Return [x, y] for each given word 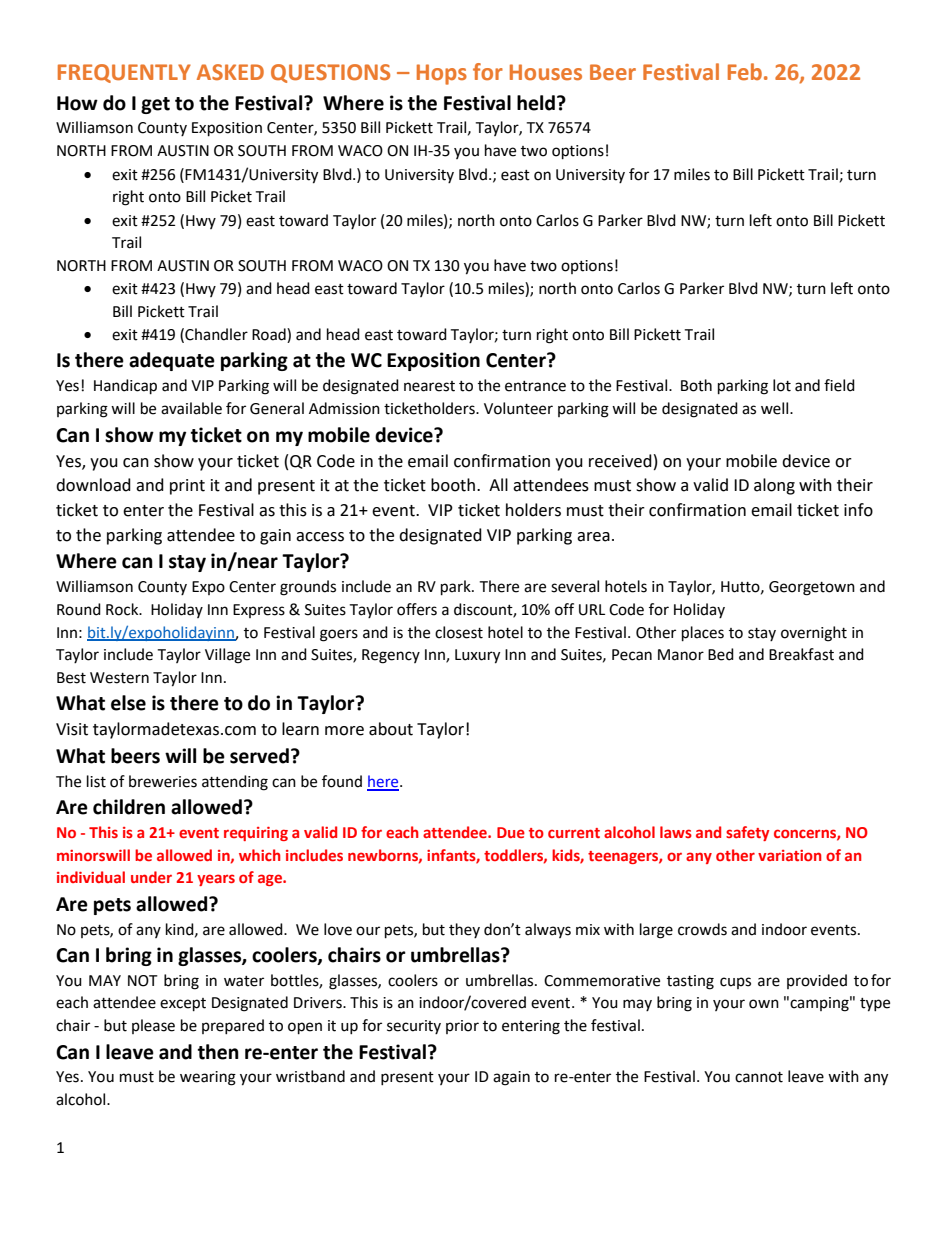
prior [462, 1027]
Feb [745, 72]
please [153, 1026]
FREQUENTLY [124, 73]
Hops [442, 74]
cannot [759, 1077]
